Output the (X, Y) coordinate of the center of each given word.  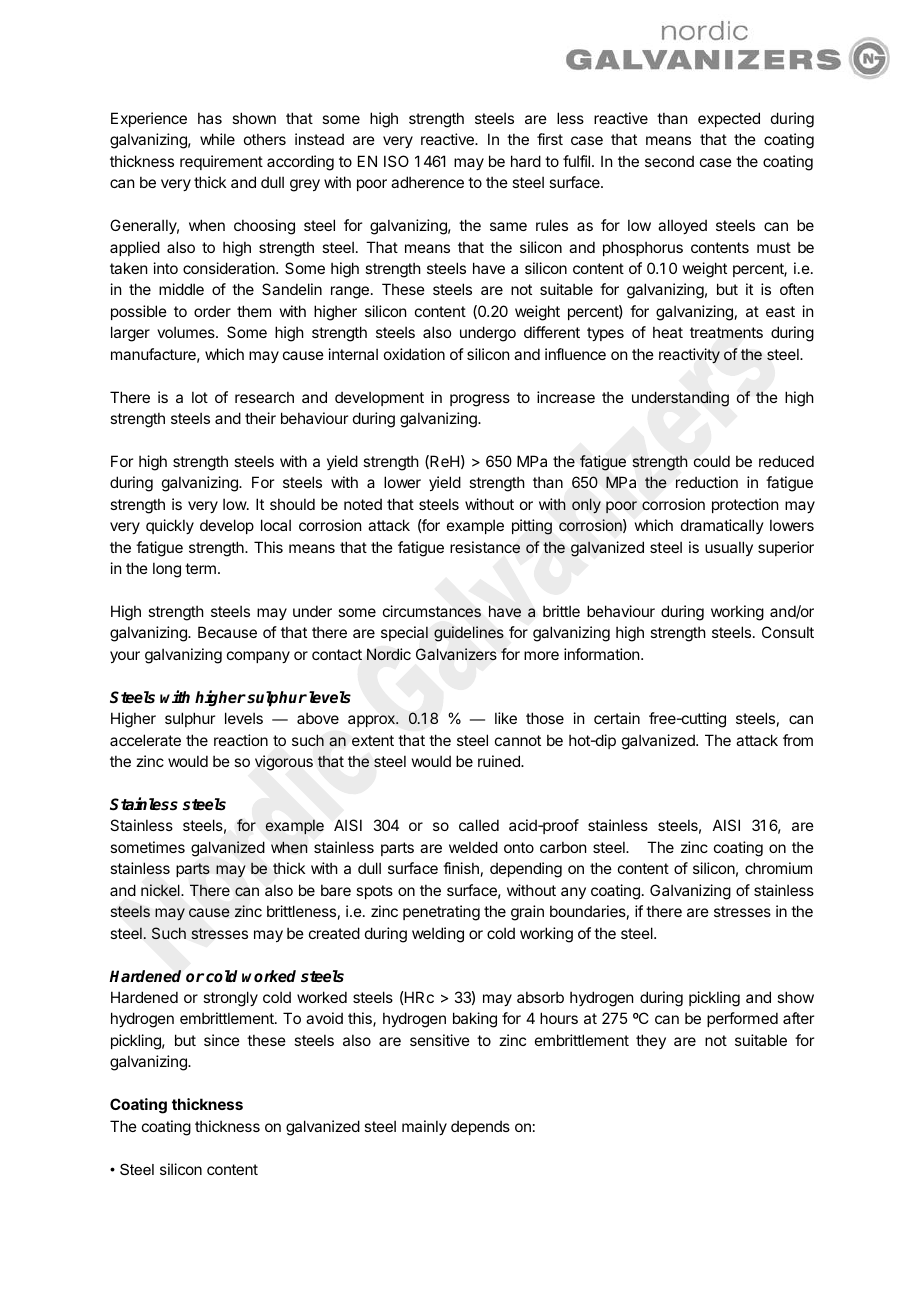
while (217, 139)
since (222, 1040)
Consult (788, 632)
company (258, 657)
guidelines (469, 634)
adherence (427, 182)
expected (729, 119)
